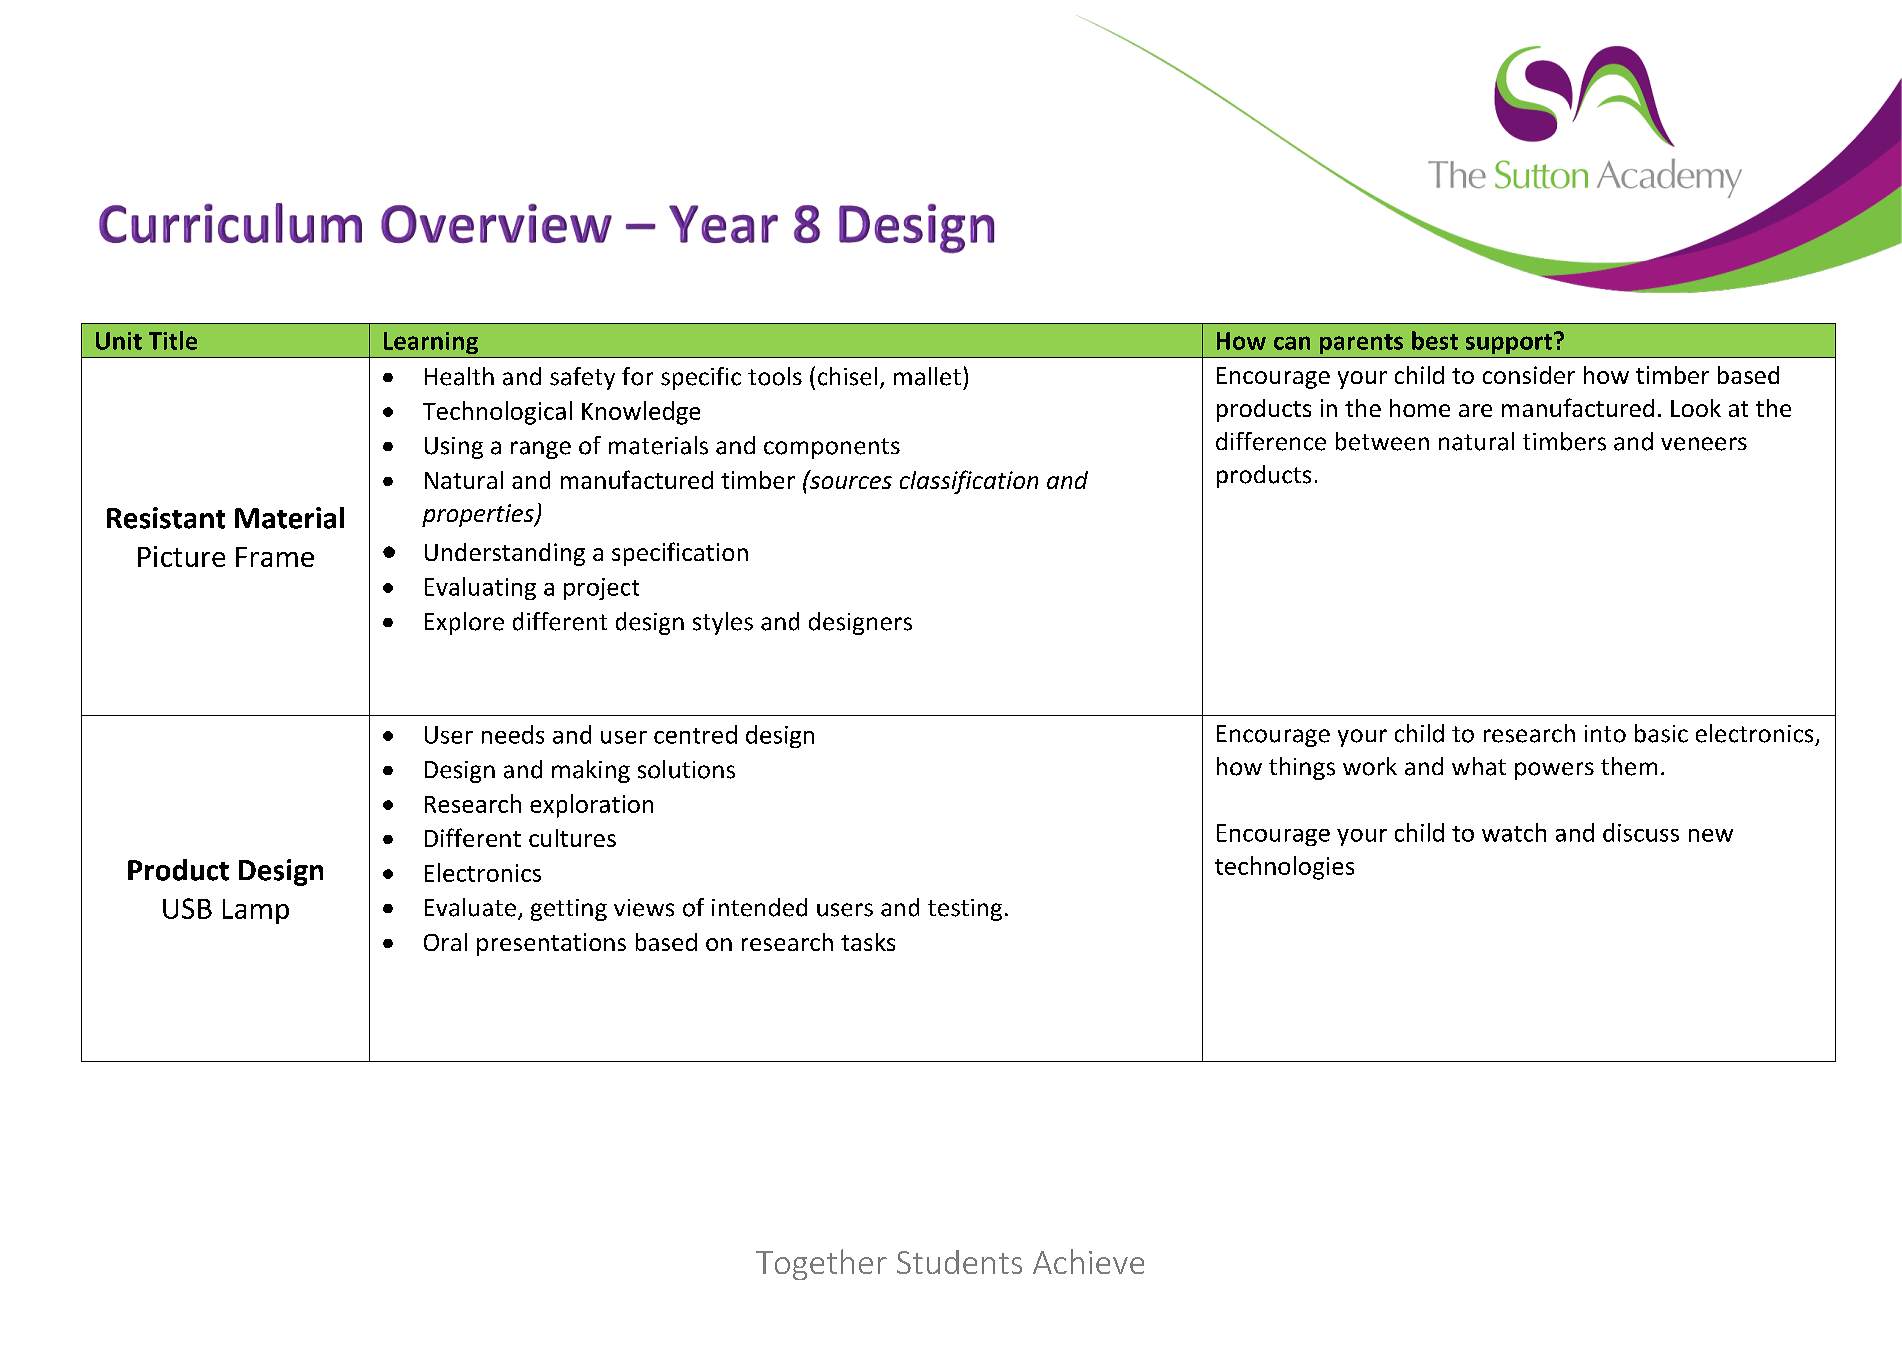  I want to click on Lamp, so click(256, 911).
